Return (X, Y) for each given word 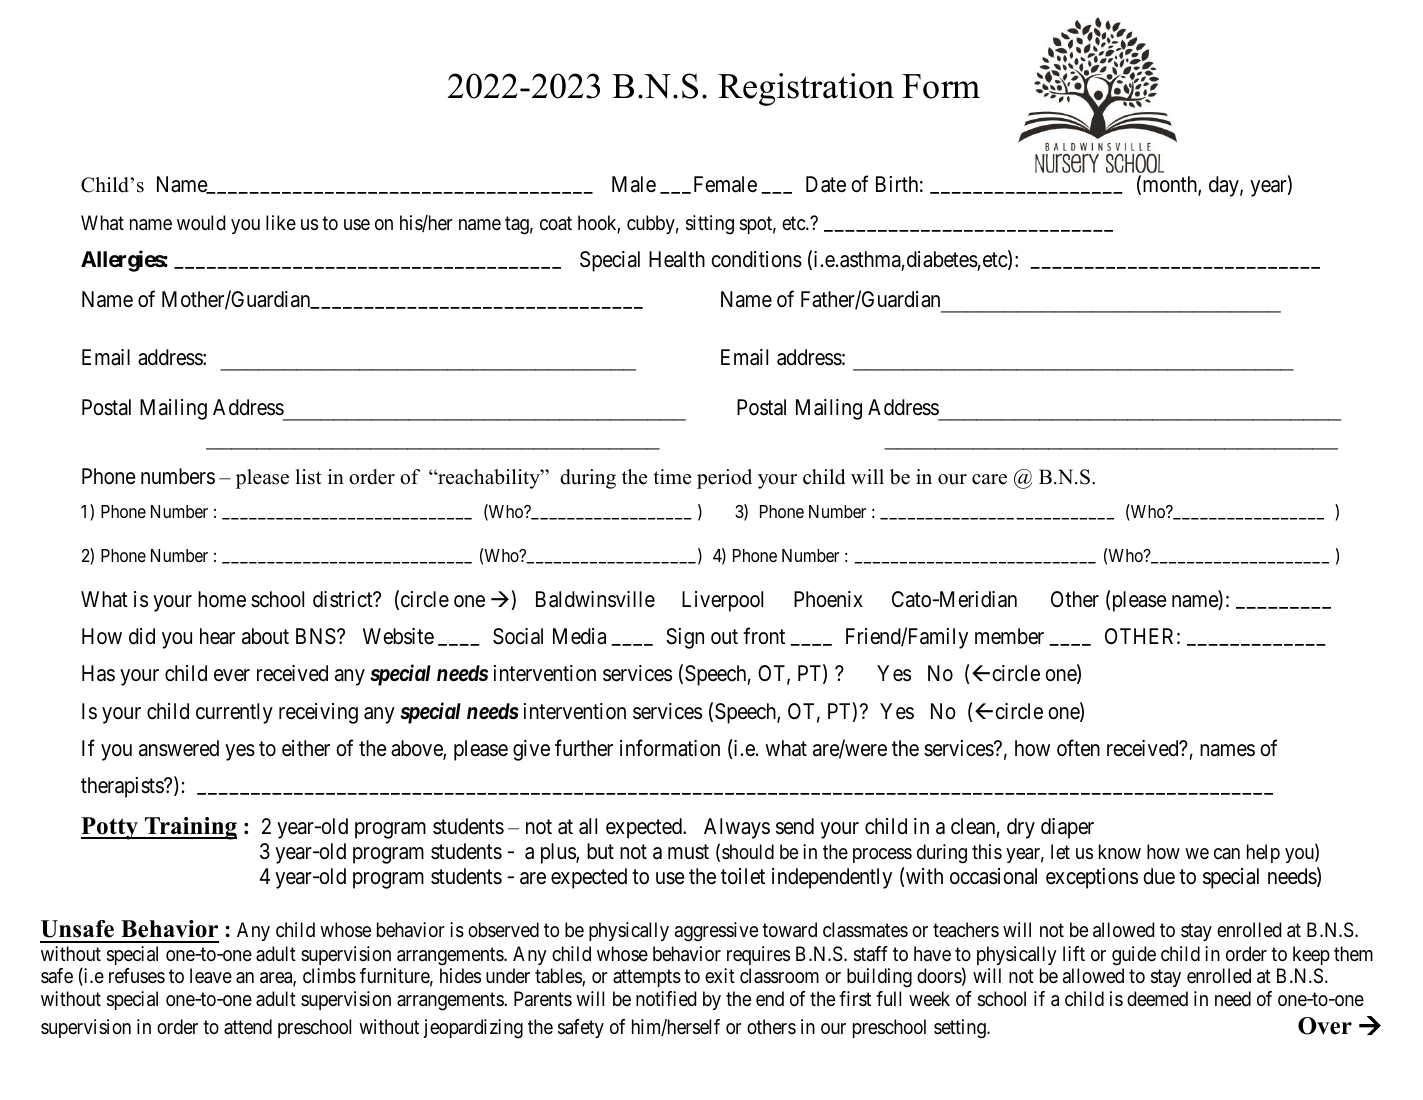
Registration (806, 89)
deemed (1157, 998)
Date (826, 184)
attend (248, 1027)
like (281, 223)
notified (666, 998)
